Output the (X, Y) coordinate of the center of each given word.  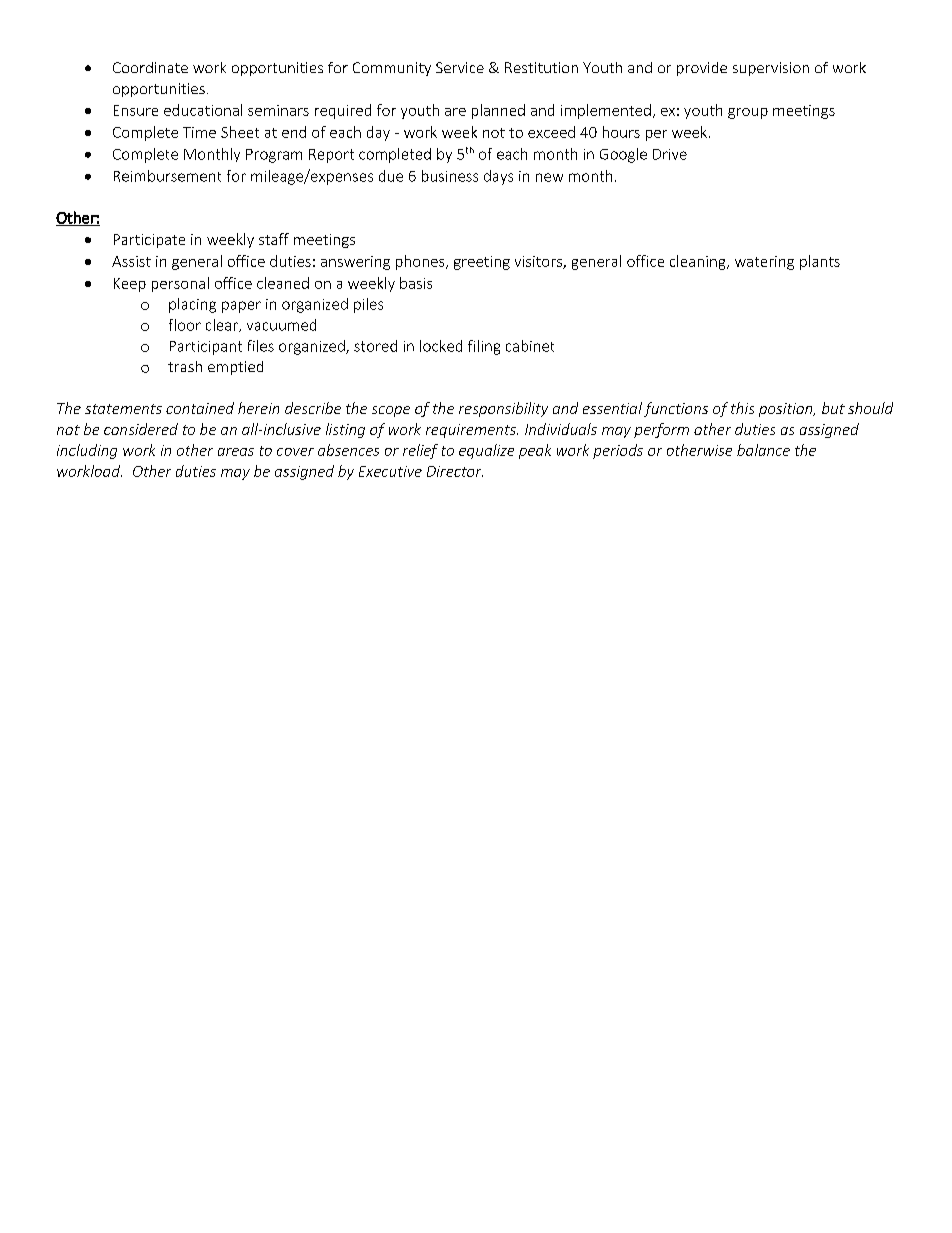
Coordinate (150, 67)
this (742, 408)
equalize (486, 451)
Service (460, 67)
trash (185, 366)
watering (764, 263)
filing (484, 347)
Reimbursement (167, 176)
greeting (482, 263)
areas (236, 452)
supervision (771, 69)
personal (180, 284)
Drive (670, 154)
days (498, 177)
